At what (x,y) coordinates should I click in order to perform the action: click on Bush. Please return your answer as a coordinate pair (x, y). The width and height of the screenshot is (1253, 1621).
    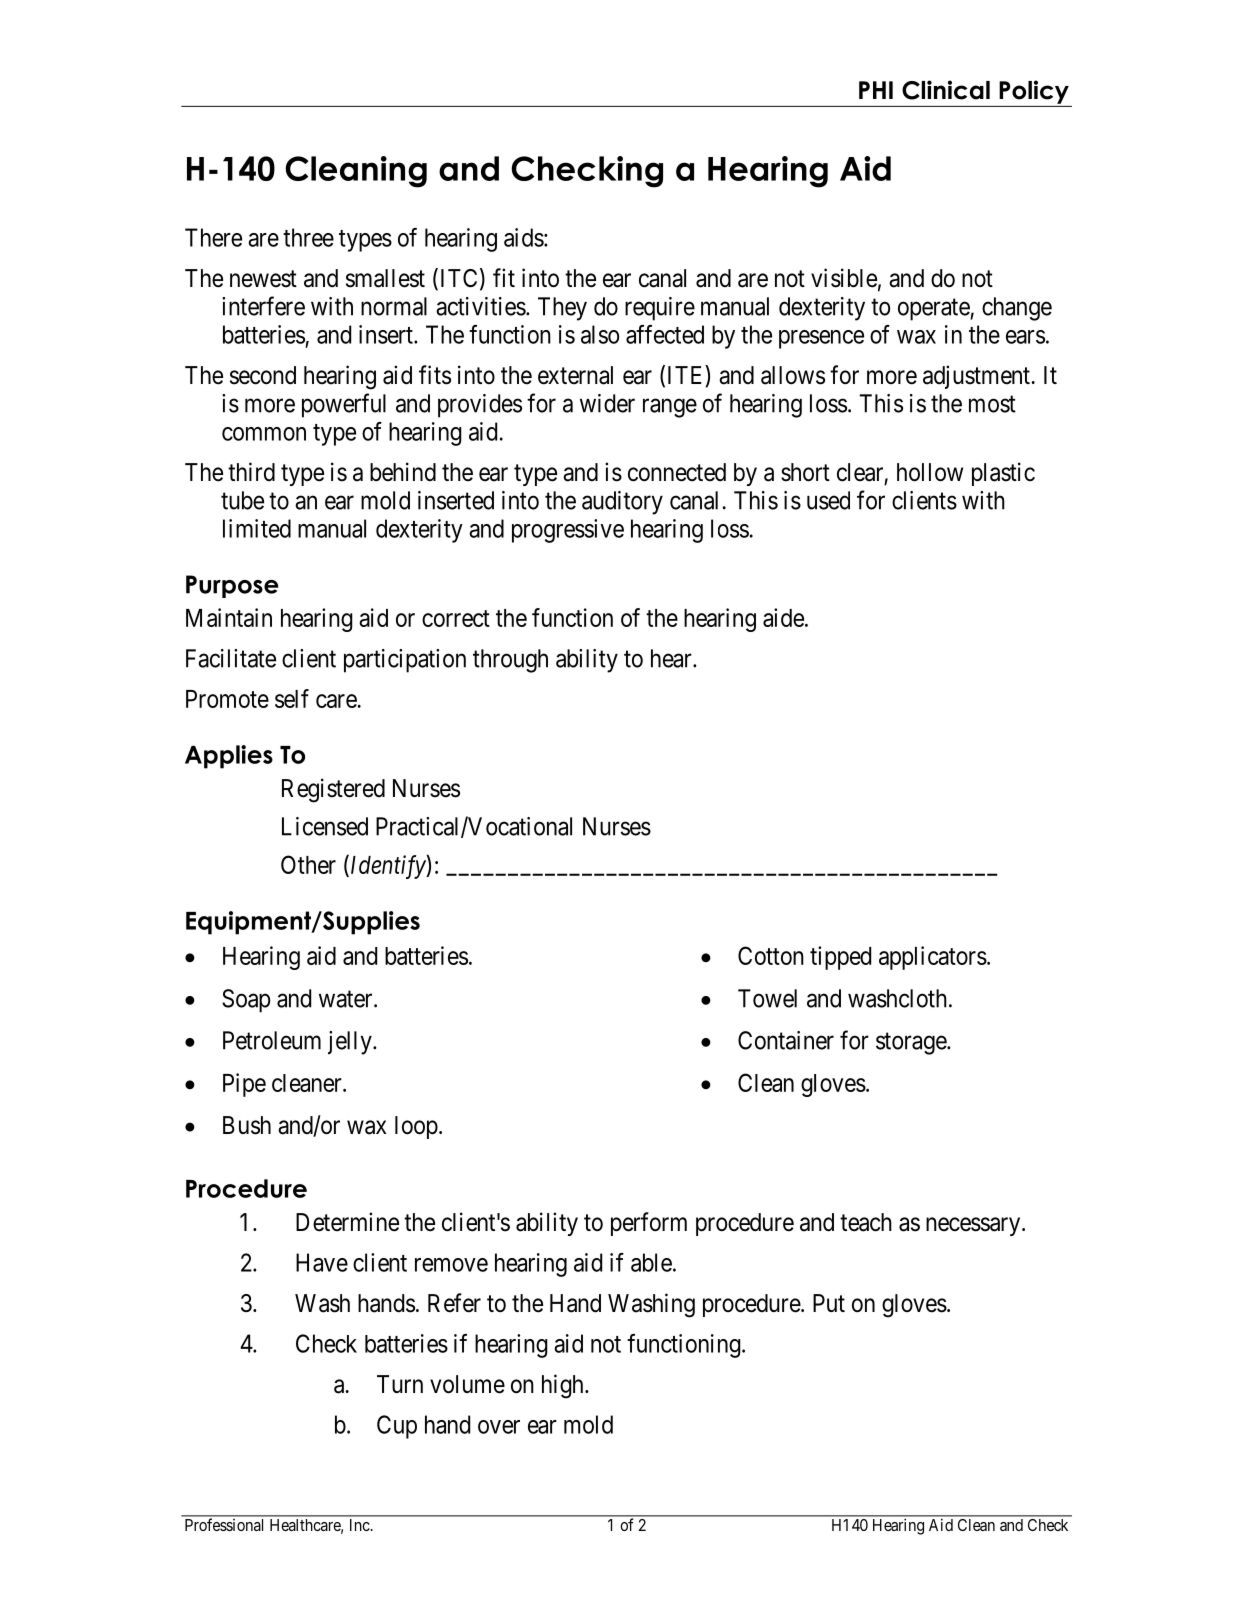
    Looking at the image, I should click on (247, 1125).
